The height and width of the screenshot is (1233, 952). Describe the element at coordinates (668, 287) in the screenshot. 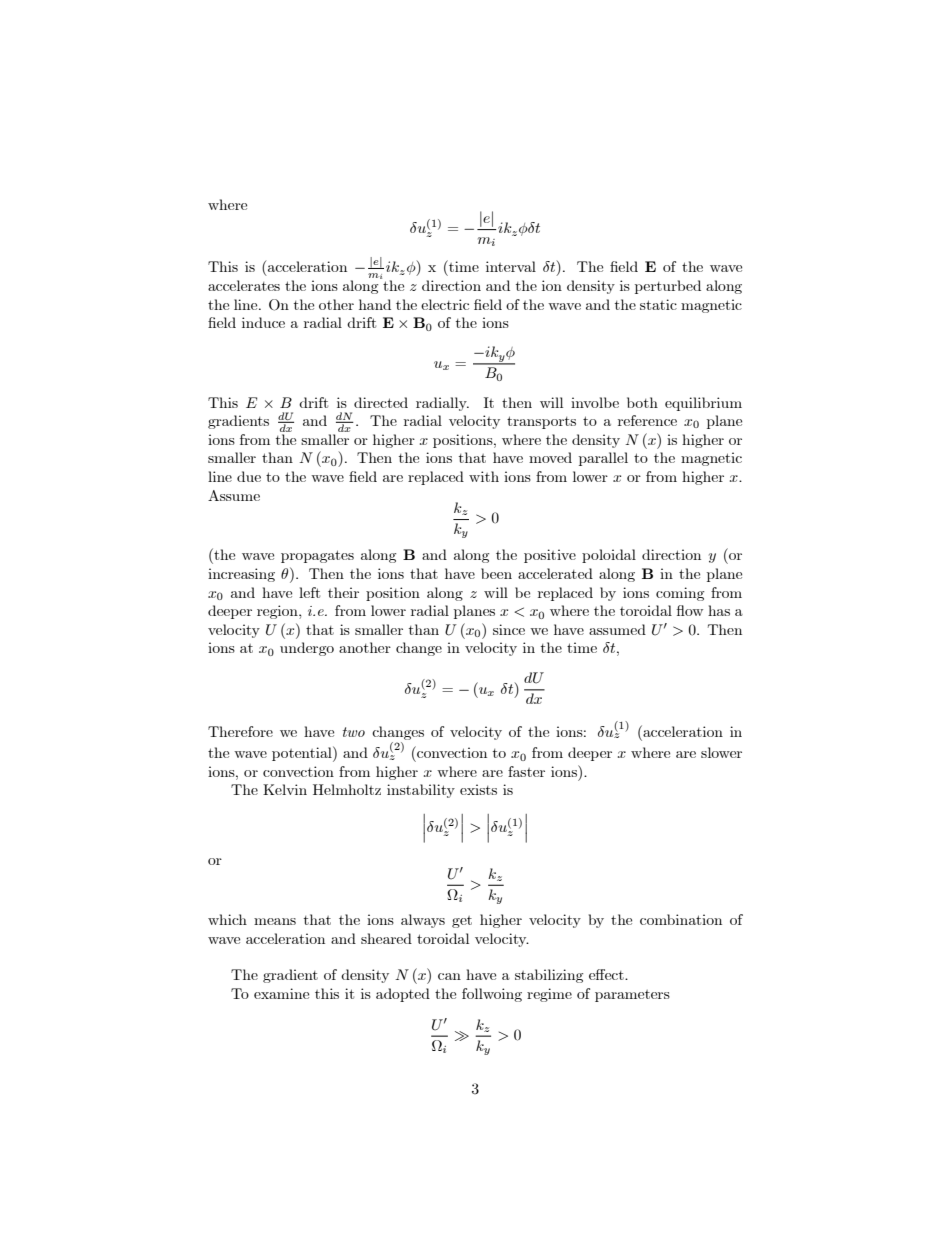

I see `perturbed` at that location.
